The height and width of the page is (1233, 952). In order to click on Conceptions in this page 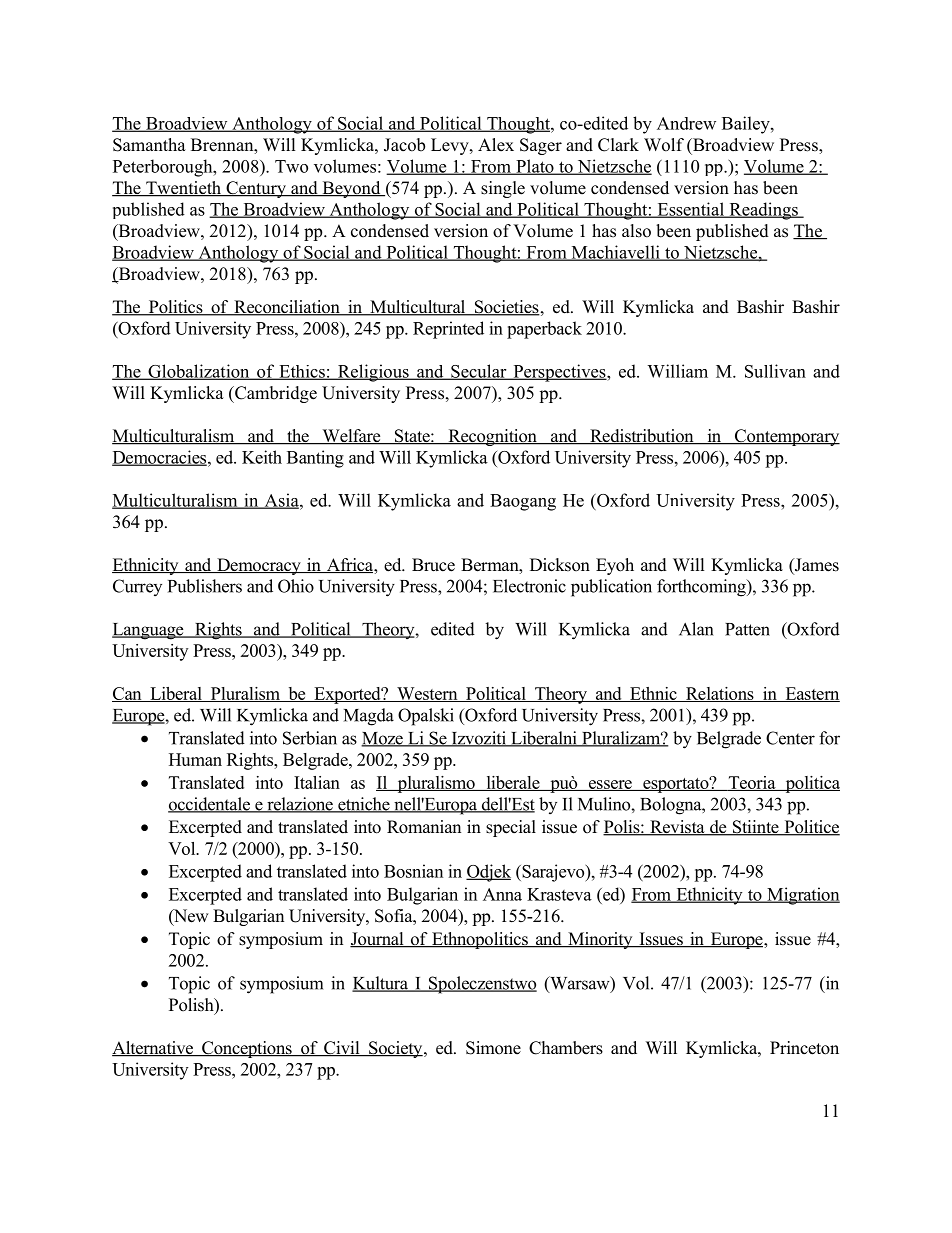, I will do `click(247, 1049)`.
